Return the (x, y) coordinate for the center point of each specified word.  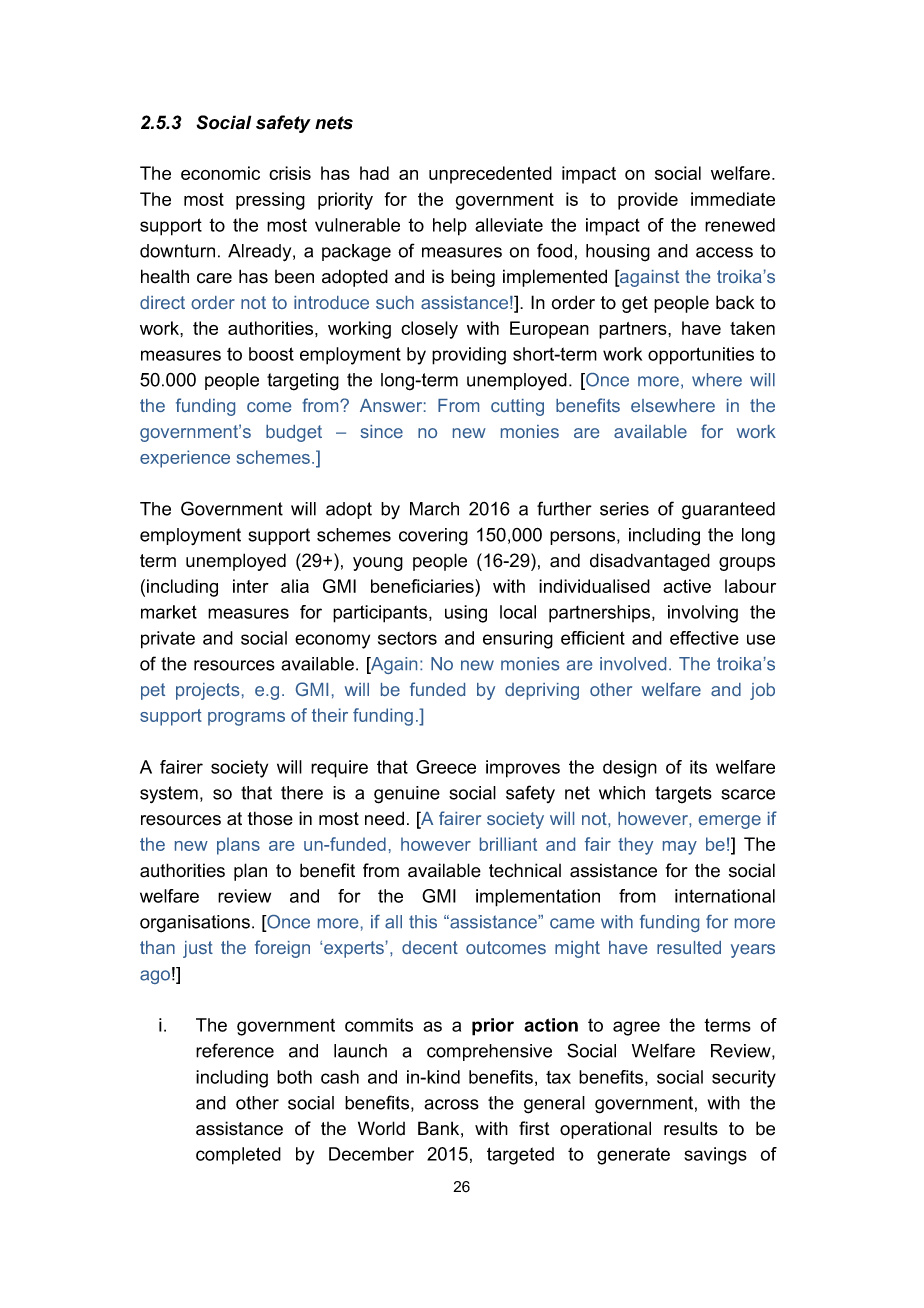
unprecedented (490, 175)
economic (220, 173)
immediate (733, 199)
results (691, 1128)
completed (238, 1156)
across (451, 1104)
